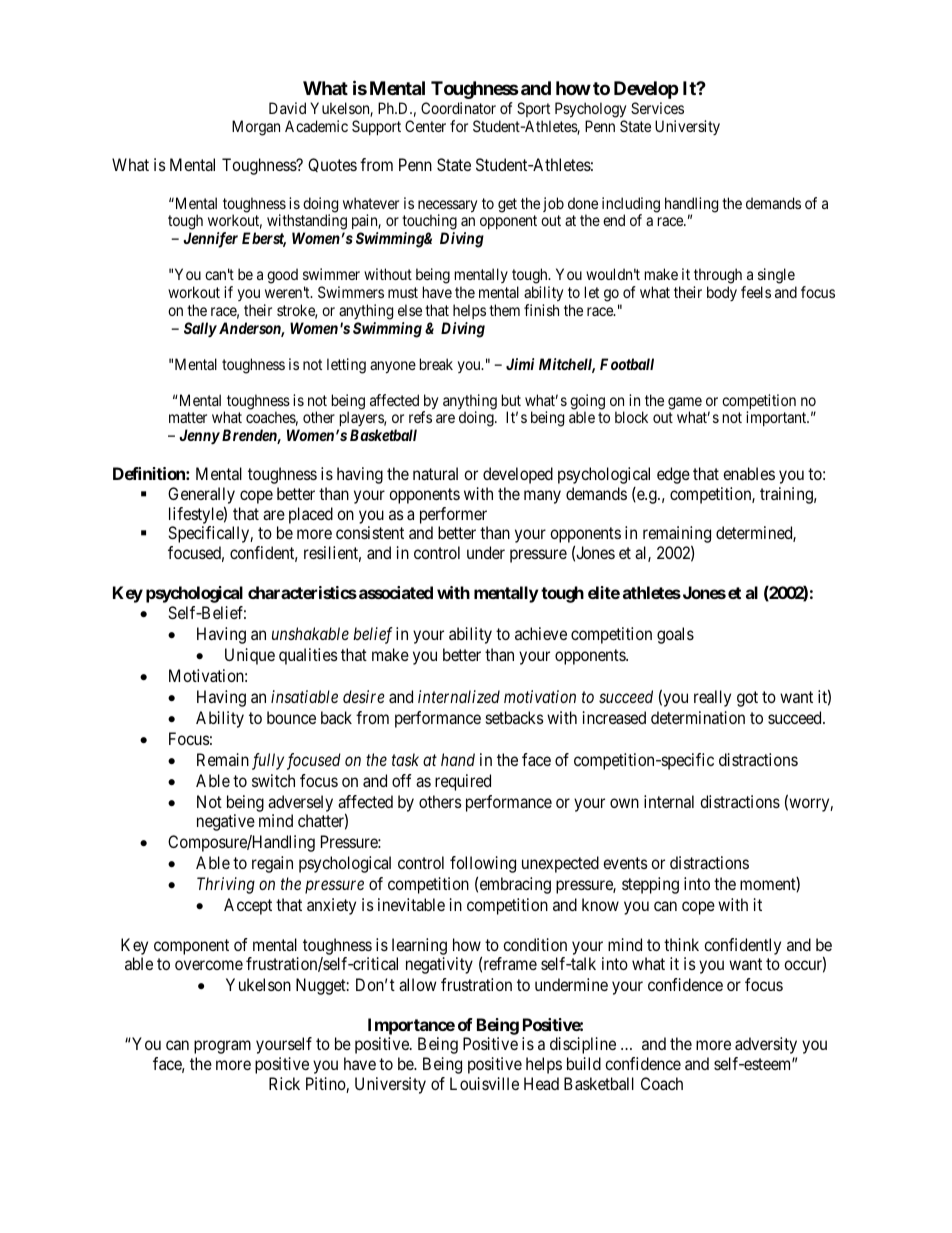  Describe the element at coordinates (463, 782) in the screenshot. I see `required` at that location.
